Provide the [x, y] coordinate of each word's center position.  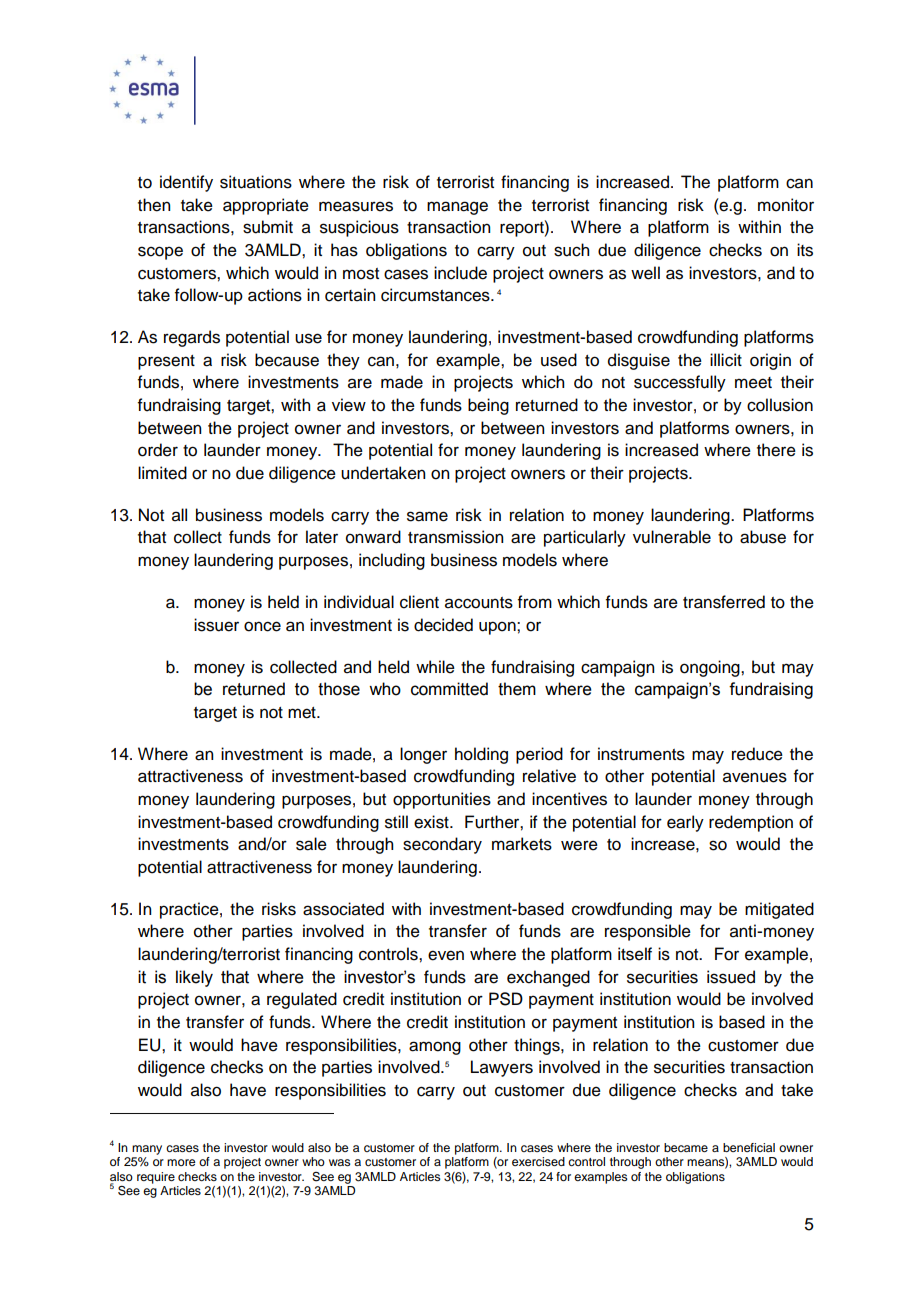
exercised [538, 1161]
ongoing [711, 668]
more [181, 1162]
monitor [786, 205]
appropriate [266, 206]
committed [449, 689]
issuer [216, 625]
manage [457, 208]
